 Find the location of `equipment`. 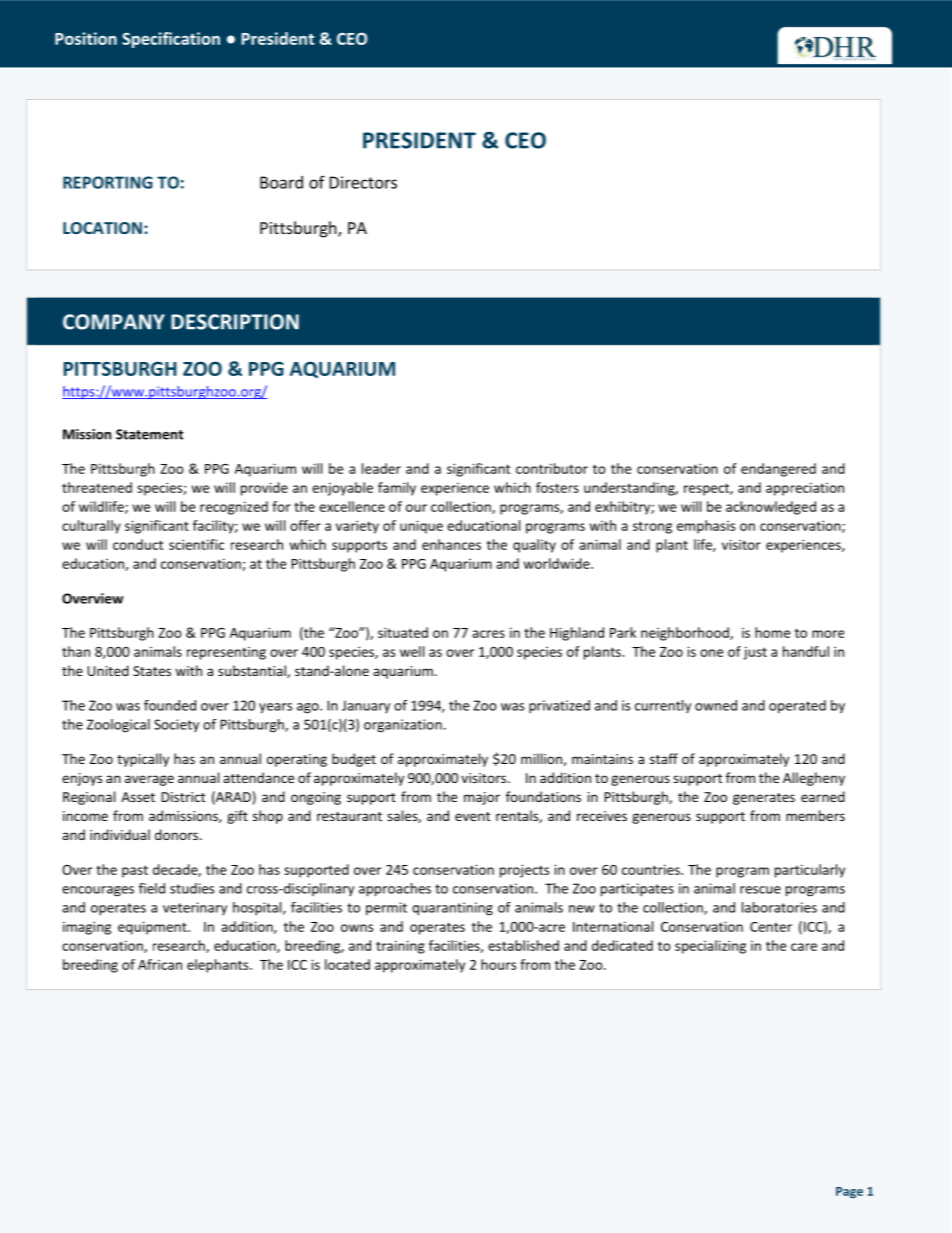

equipment is located at coordinates (153, 928).
